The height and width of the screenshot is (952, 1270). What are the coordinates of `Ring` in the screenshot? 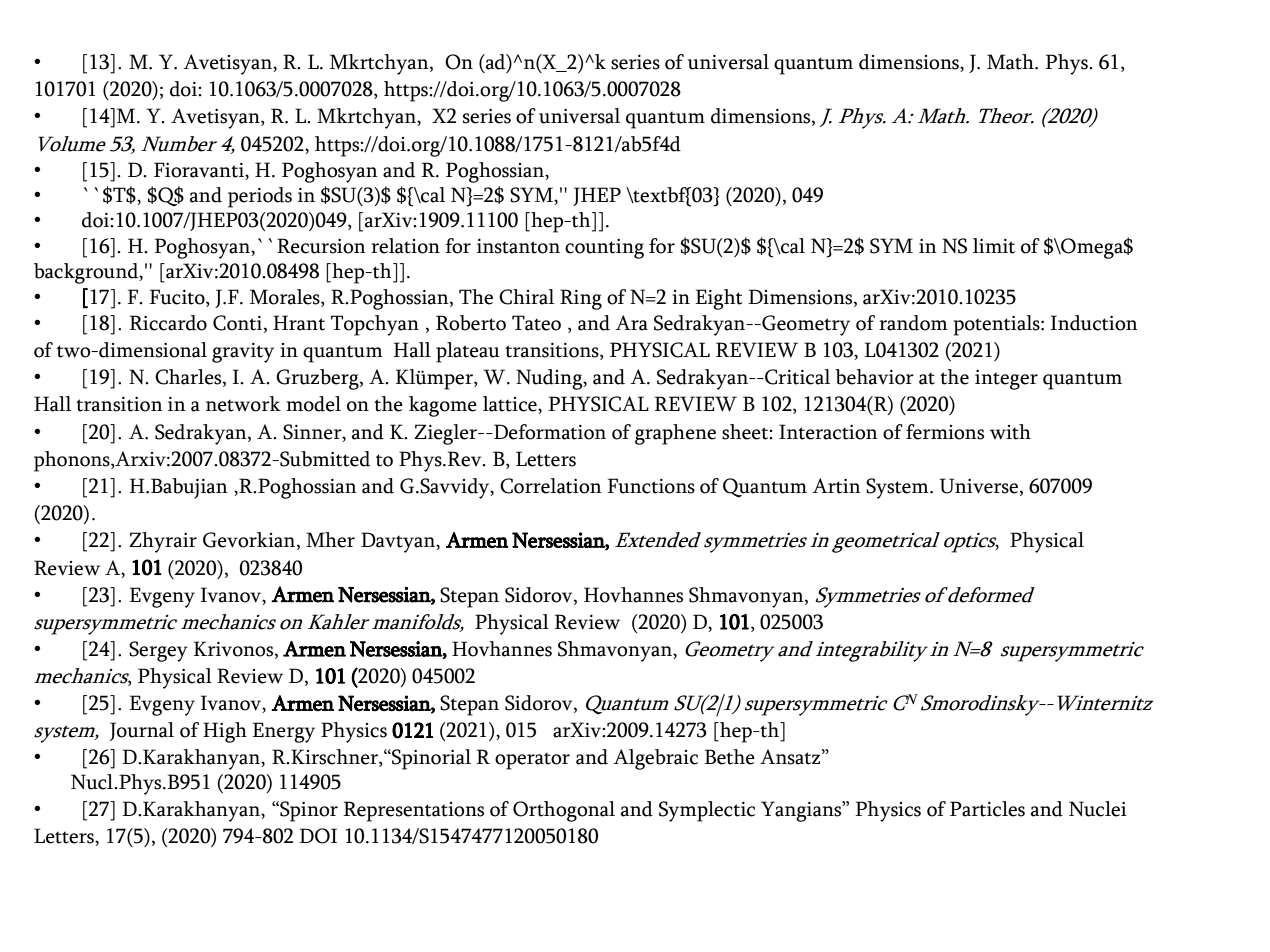 It's located at (581, 299).
